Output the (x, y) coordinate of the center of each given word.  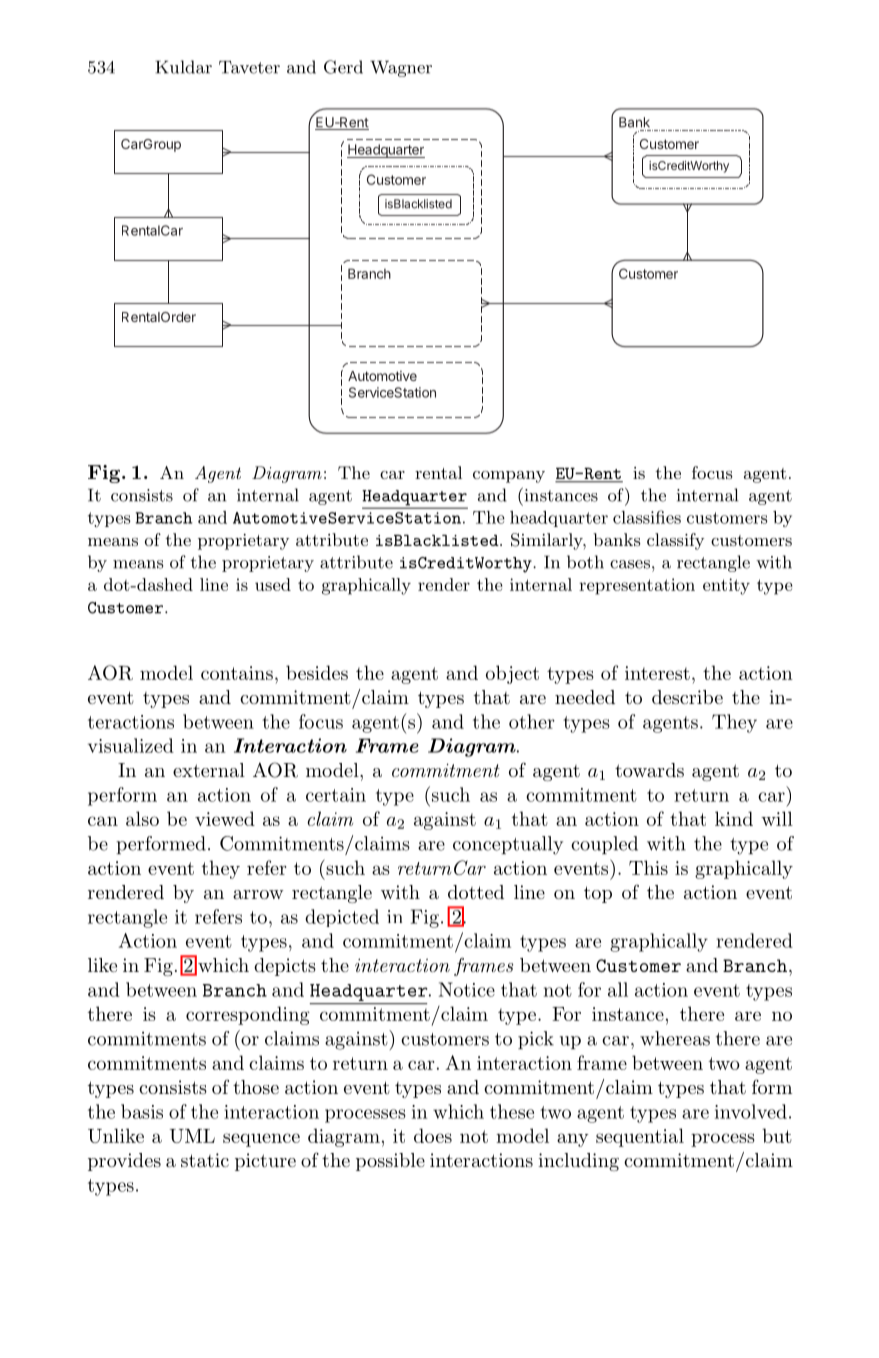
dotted (476, 892)
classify (675, 541)
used (273, 584)
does (433, 1135)
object (512, 674)
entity (726, 586)
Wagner (401, 68)
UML (192, 1136)
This (648, 867)
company (509, 477)
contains (237, 673)
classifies (647, 517)
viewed (225, 818)
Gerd (343, 67)
